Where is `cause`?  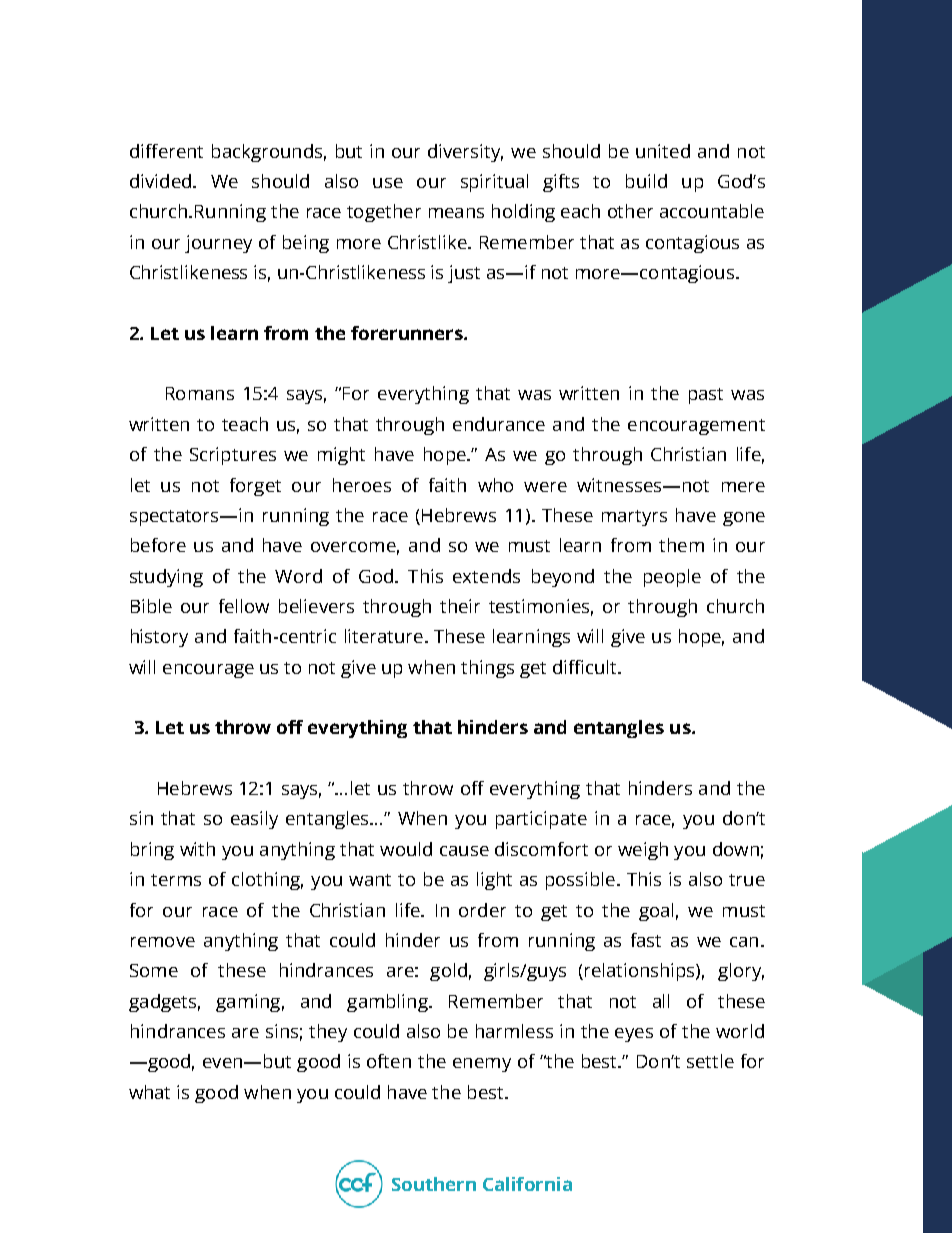
cause is located at coordinates (464, 851).
